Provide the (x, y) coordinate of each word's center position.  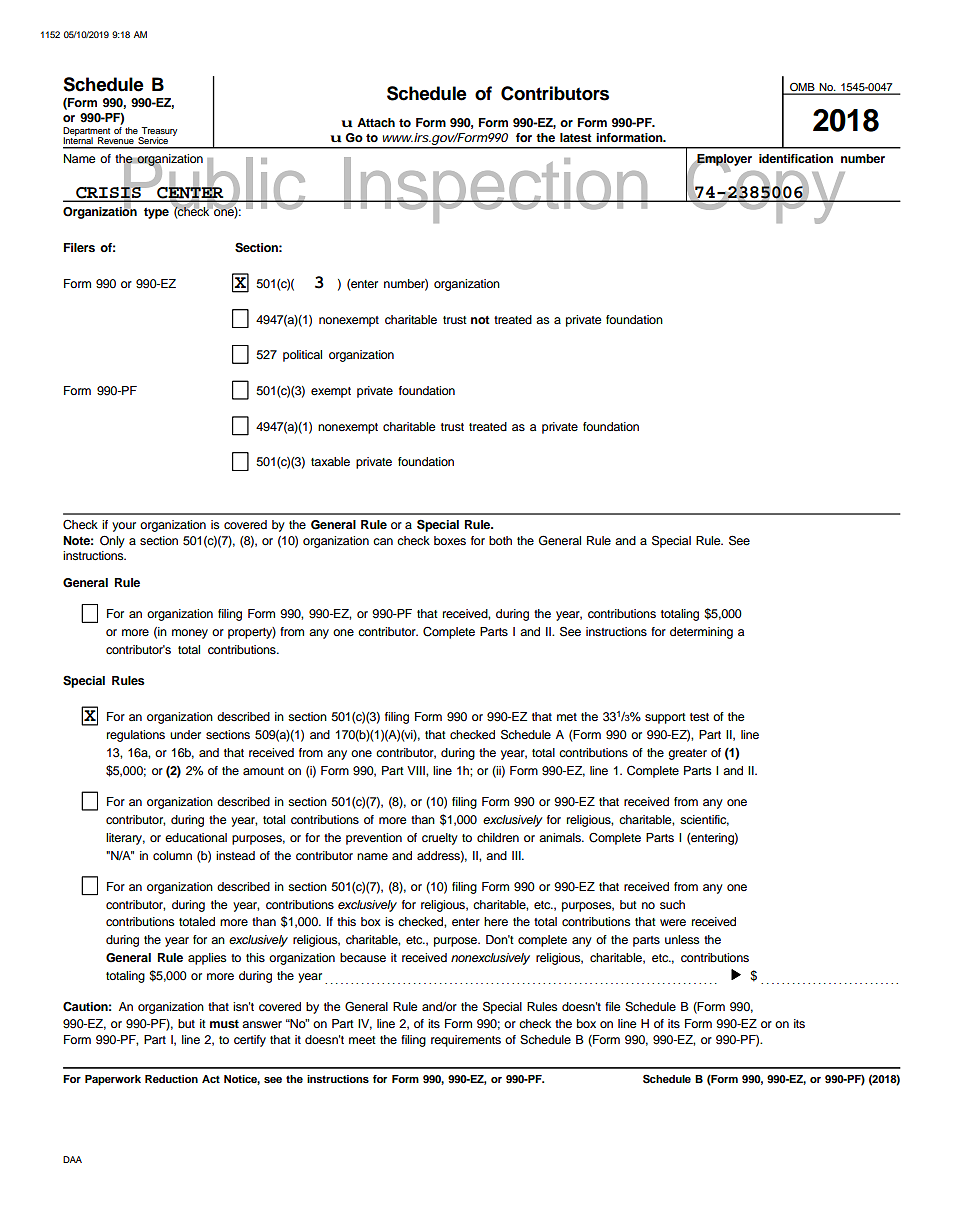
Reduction (171, 1079)
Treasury (158, 132)
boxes (450, 540)
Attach (376, 122)
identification (796, 158)
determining (701, 633)
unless (682, 939)
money (190, 634)
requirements (466, 1041)
